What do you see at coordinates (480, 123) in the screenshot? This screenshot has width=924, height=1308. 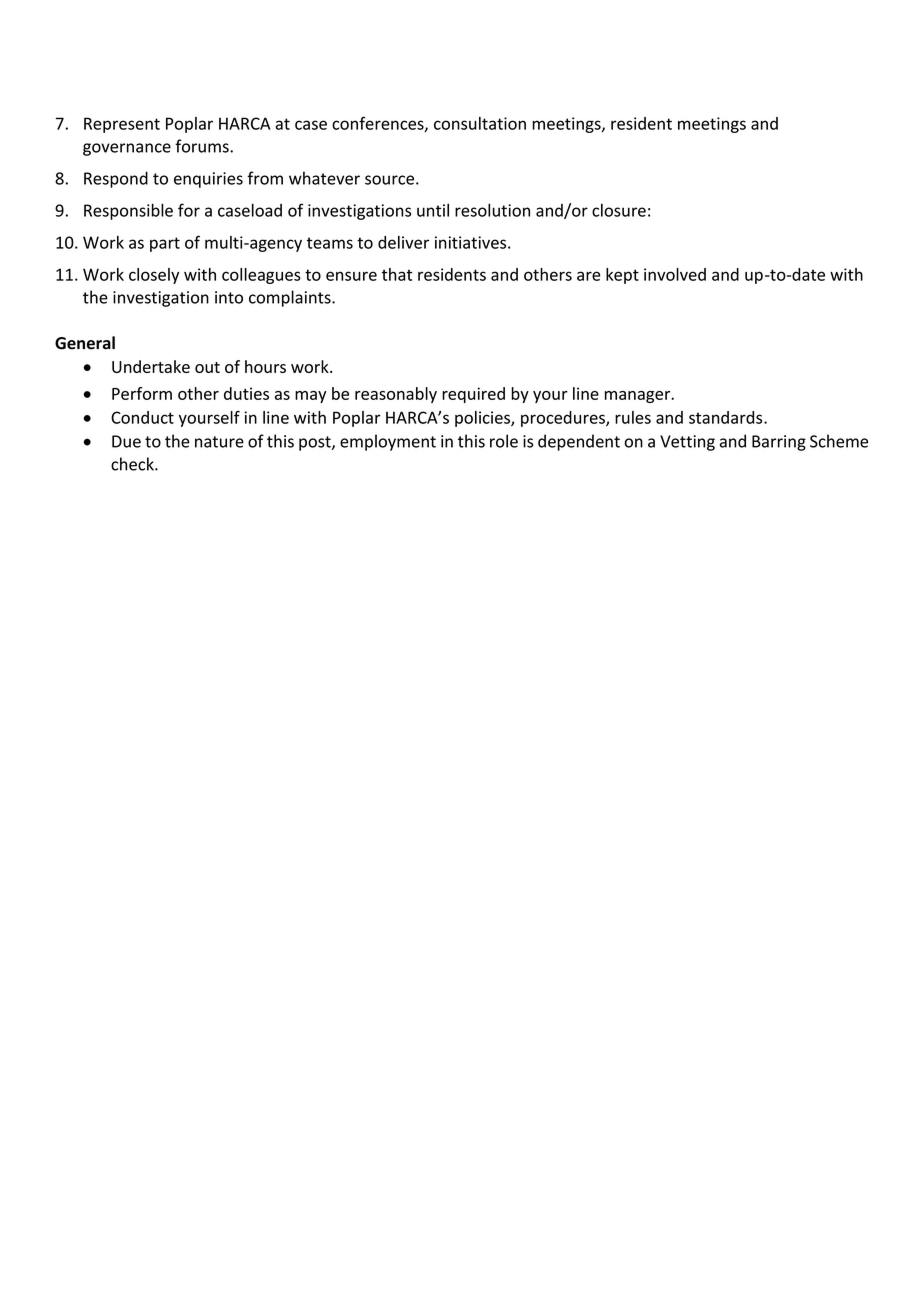 I see `consultation` at bounding box center [480, 123].
